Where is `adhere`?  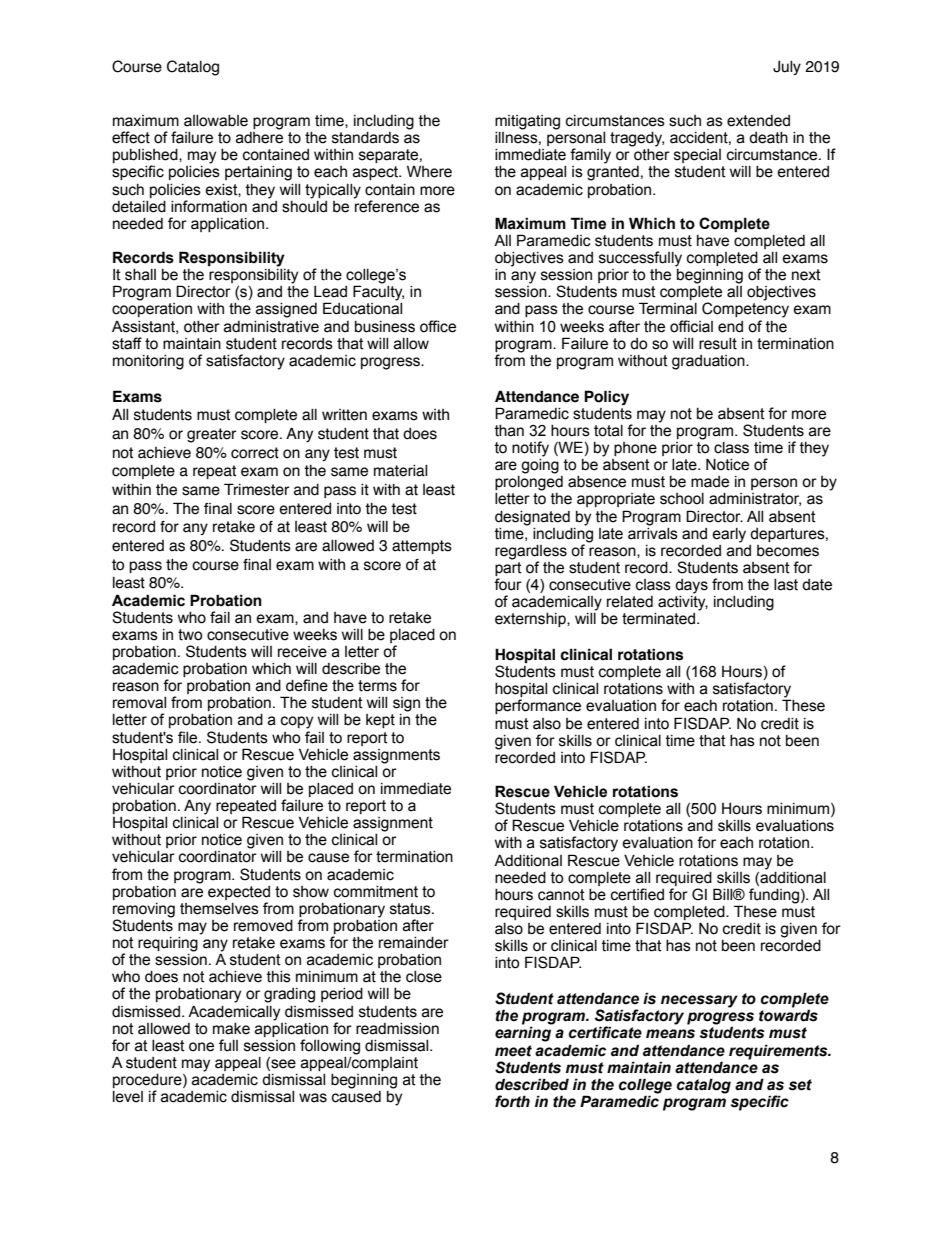
adhere is located at coordinates (259, 138).
